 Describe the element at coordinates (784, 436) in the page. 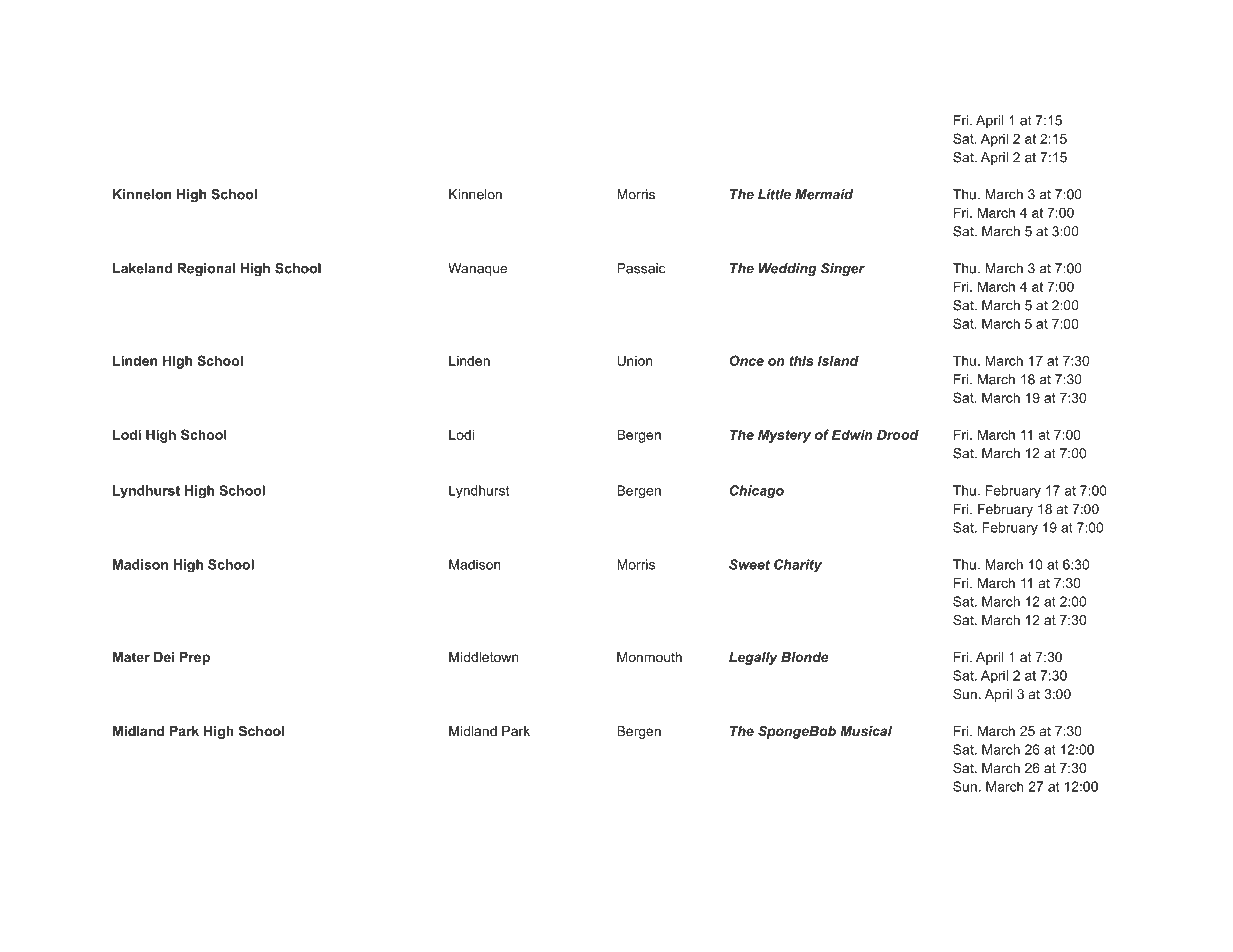

I see `Mystery` at that location.
